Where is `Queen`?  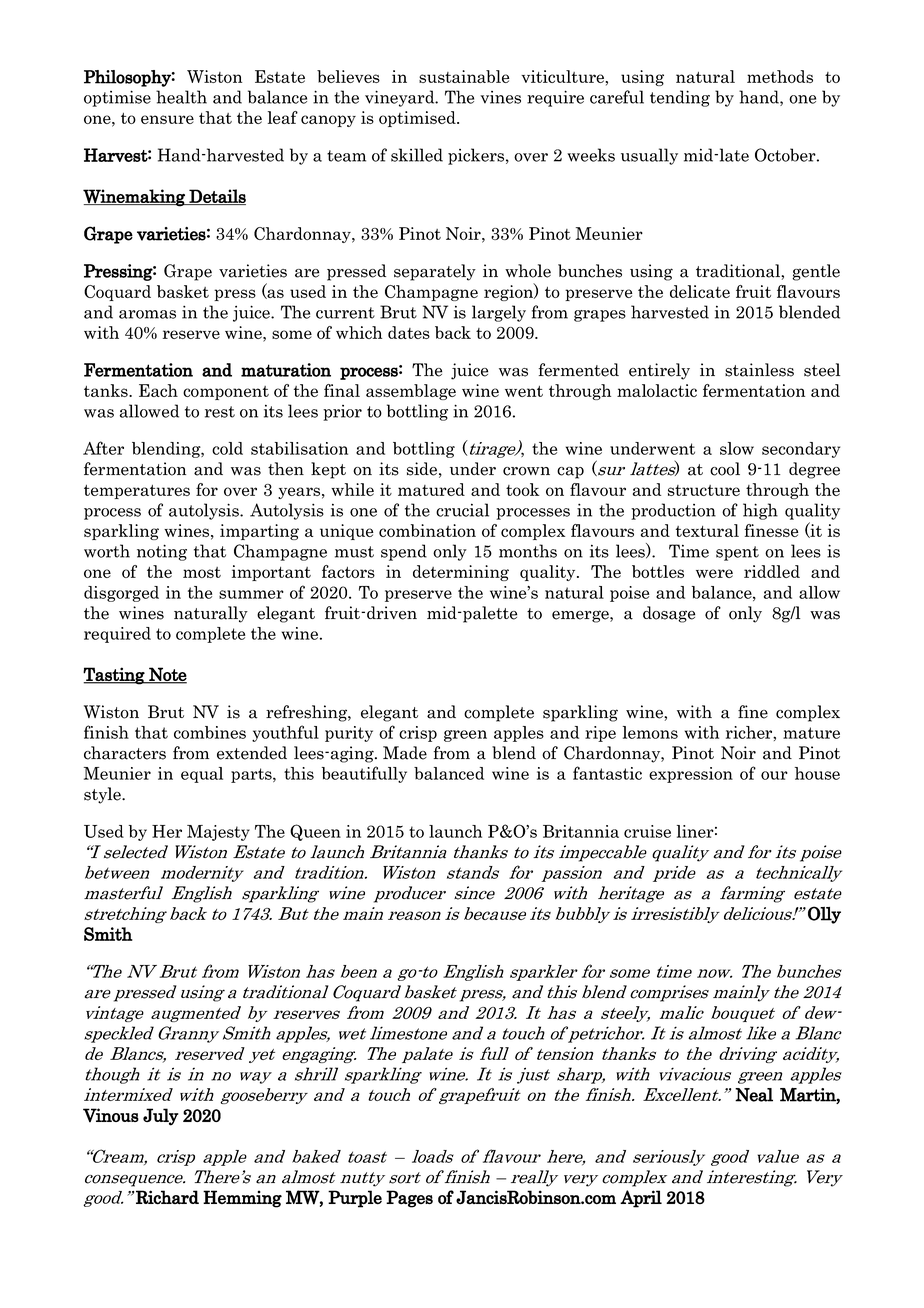 Queen is located at coordinates (315, 832).
